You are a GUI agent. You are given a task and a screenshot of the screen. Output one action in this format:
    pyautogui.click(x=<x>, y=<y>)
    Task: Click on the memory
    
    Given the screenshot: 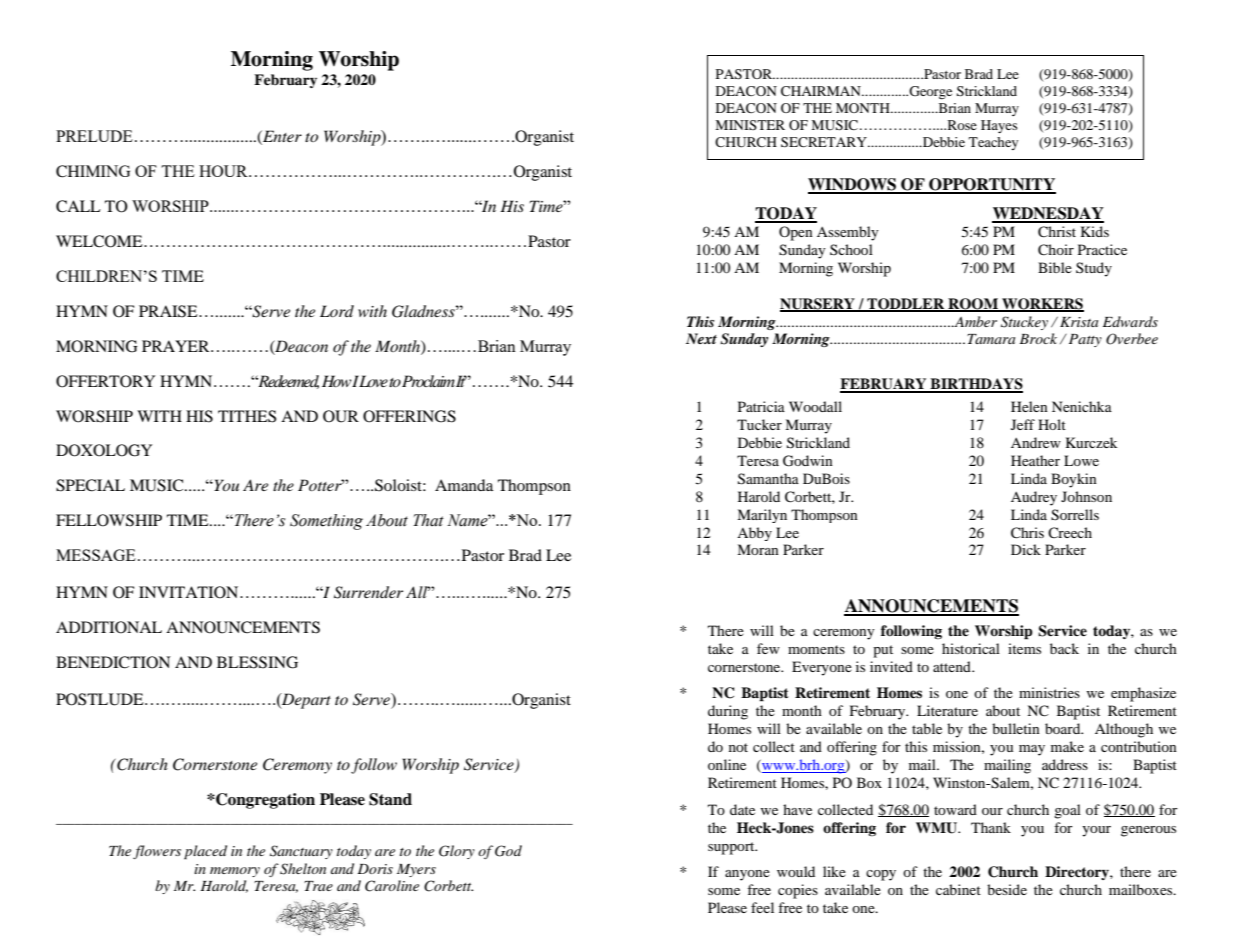 What is the action you would take?
    pyautogui.click(x=235, y=872)
